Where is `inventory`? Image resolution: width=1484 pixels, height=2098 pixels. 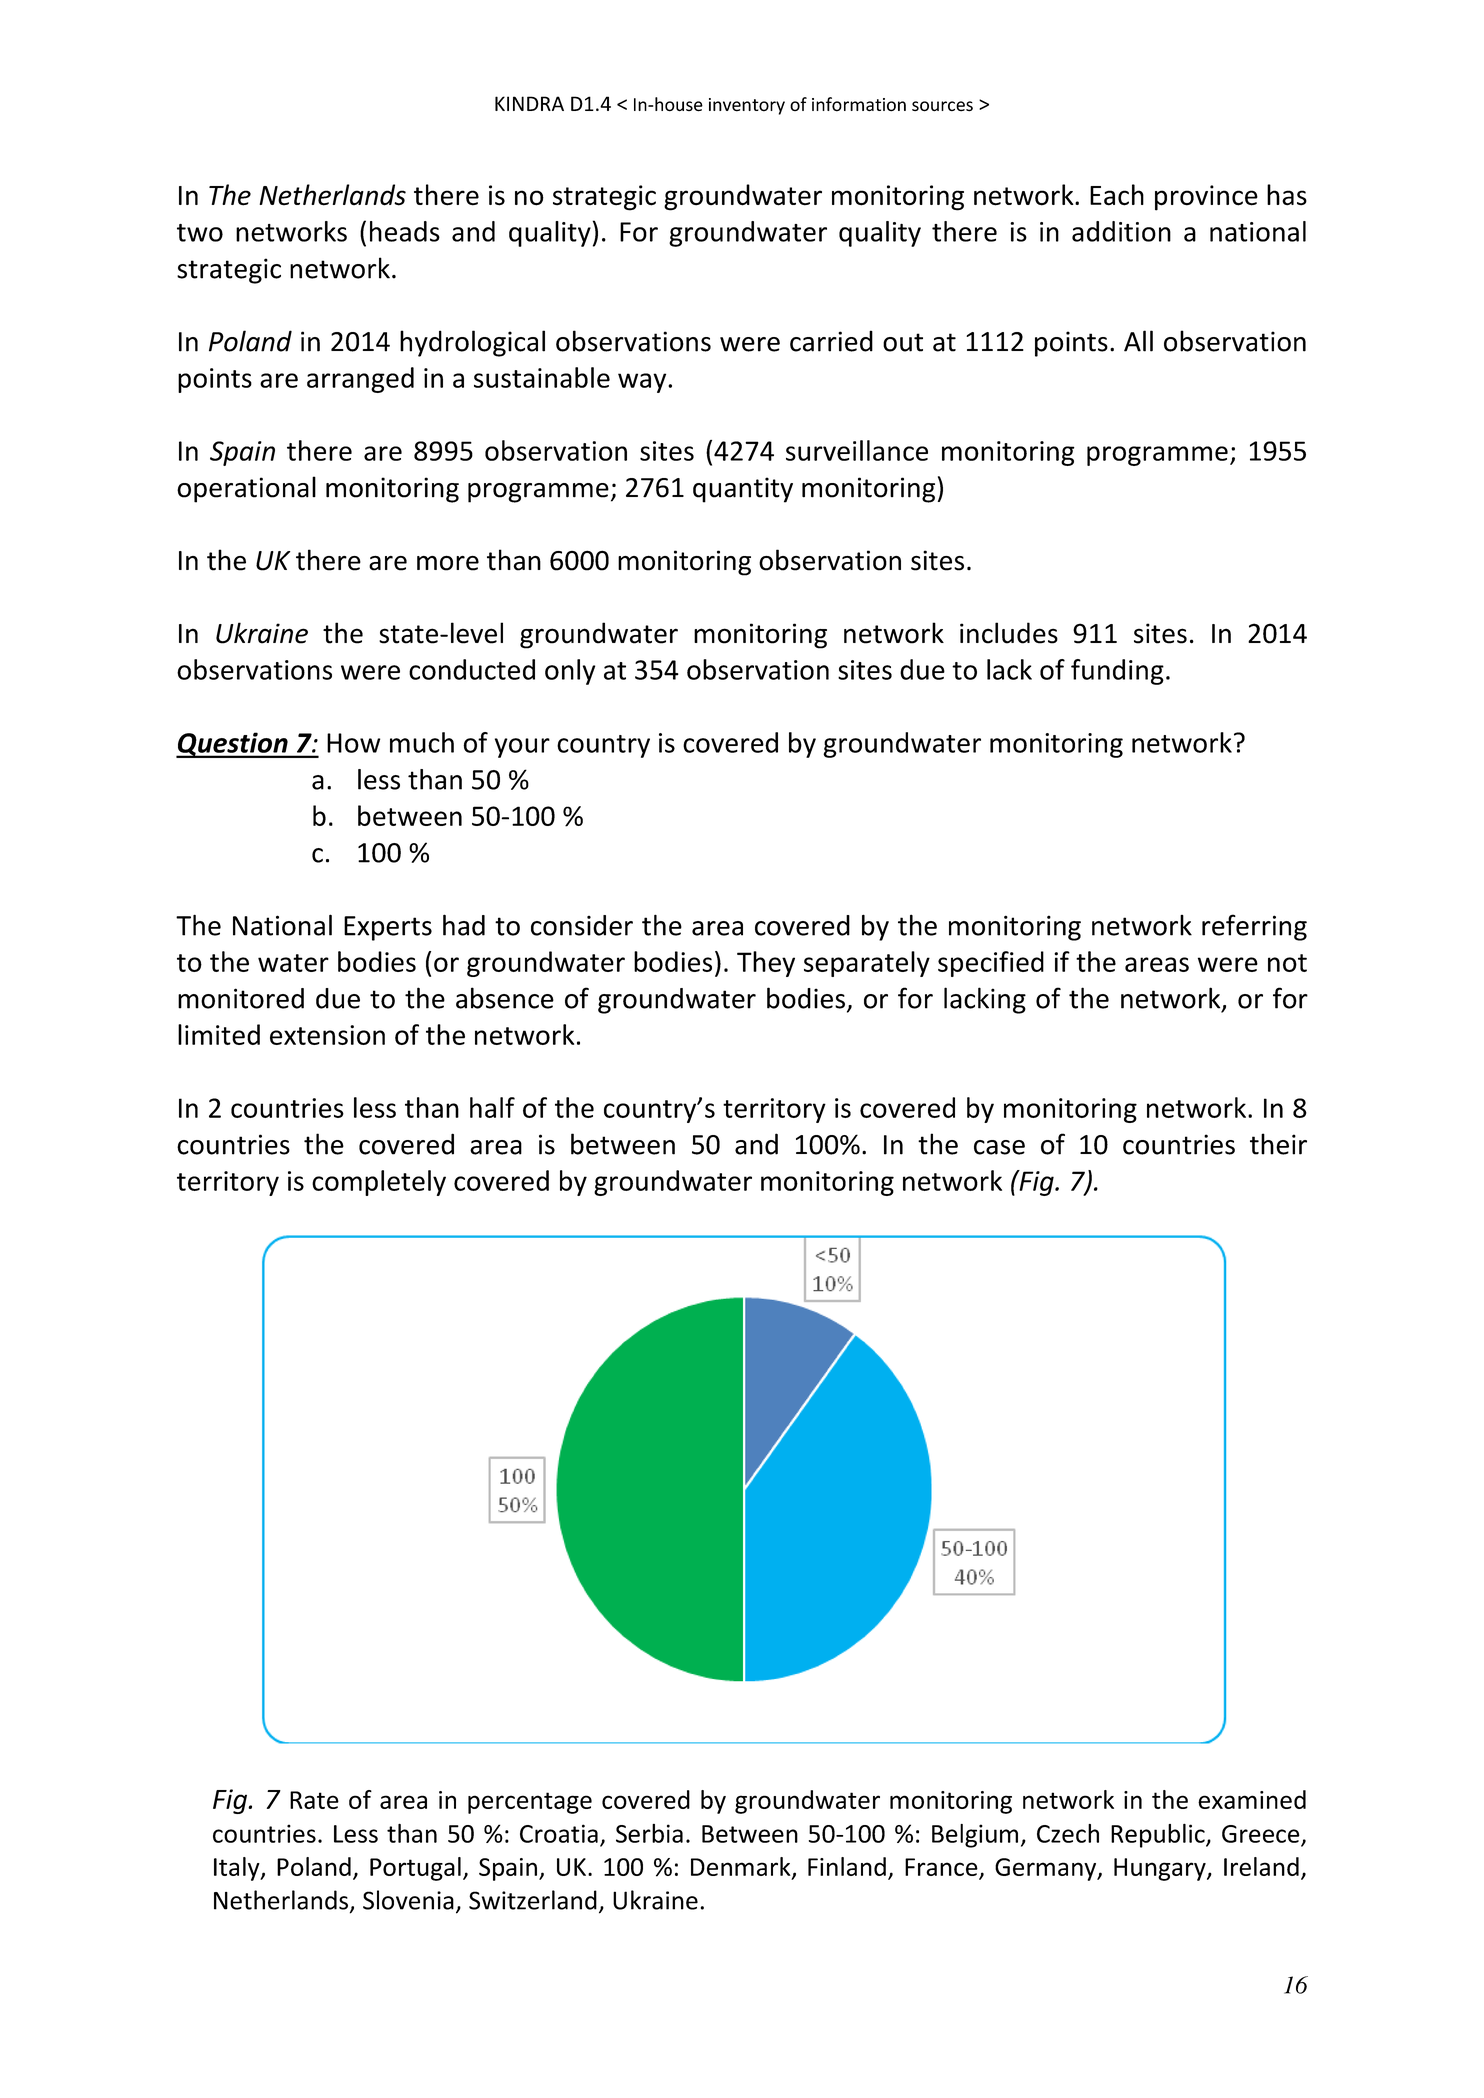 inventory is located at coordinates (747, 106).
